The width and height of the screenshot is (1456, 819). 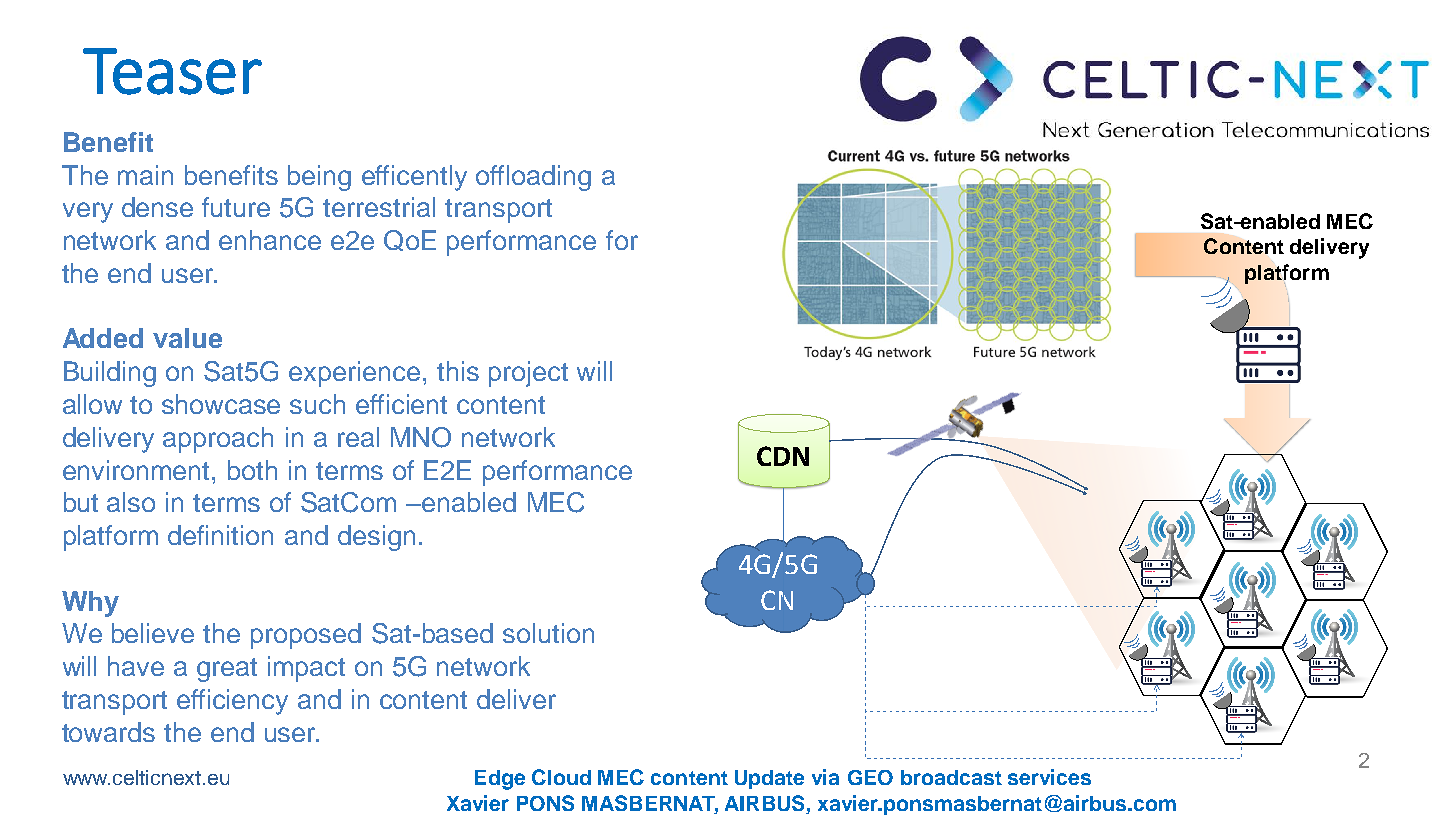 I want to click on towards, so click(x=108, y=732).
